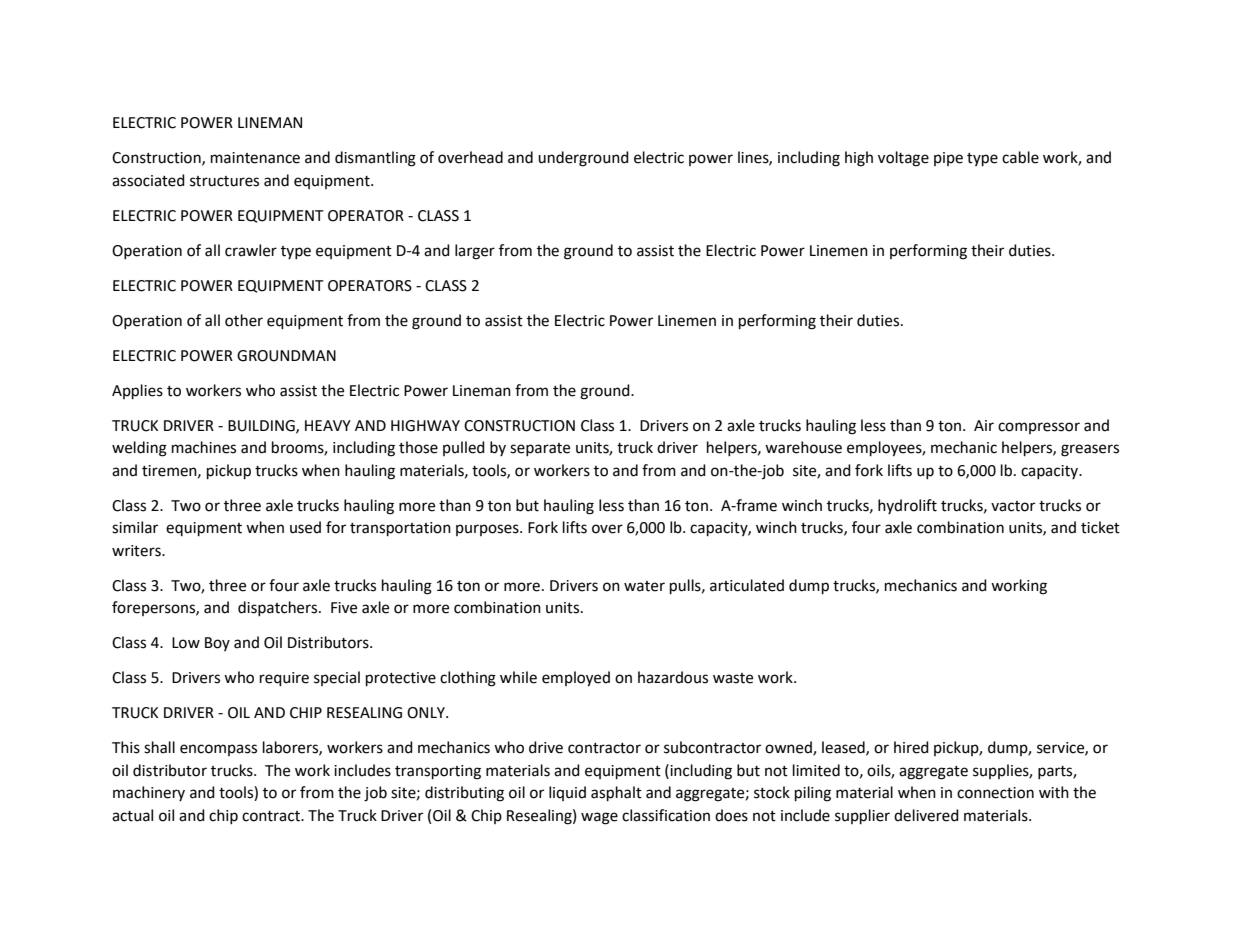  What do you see at coordinates (1090, 450) in the image?
I see `greasers` at bounding box center [1090, 450].
